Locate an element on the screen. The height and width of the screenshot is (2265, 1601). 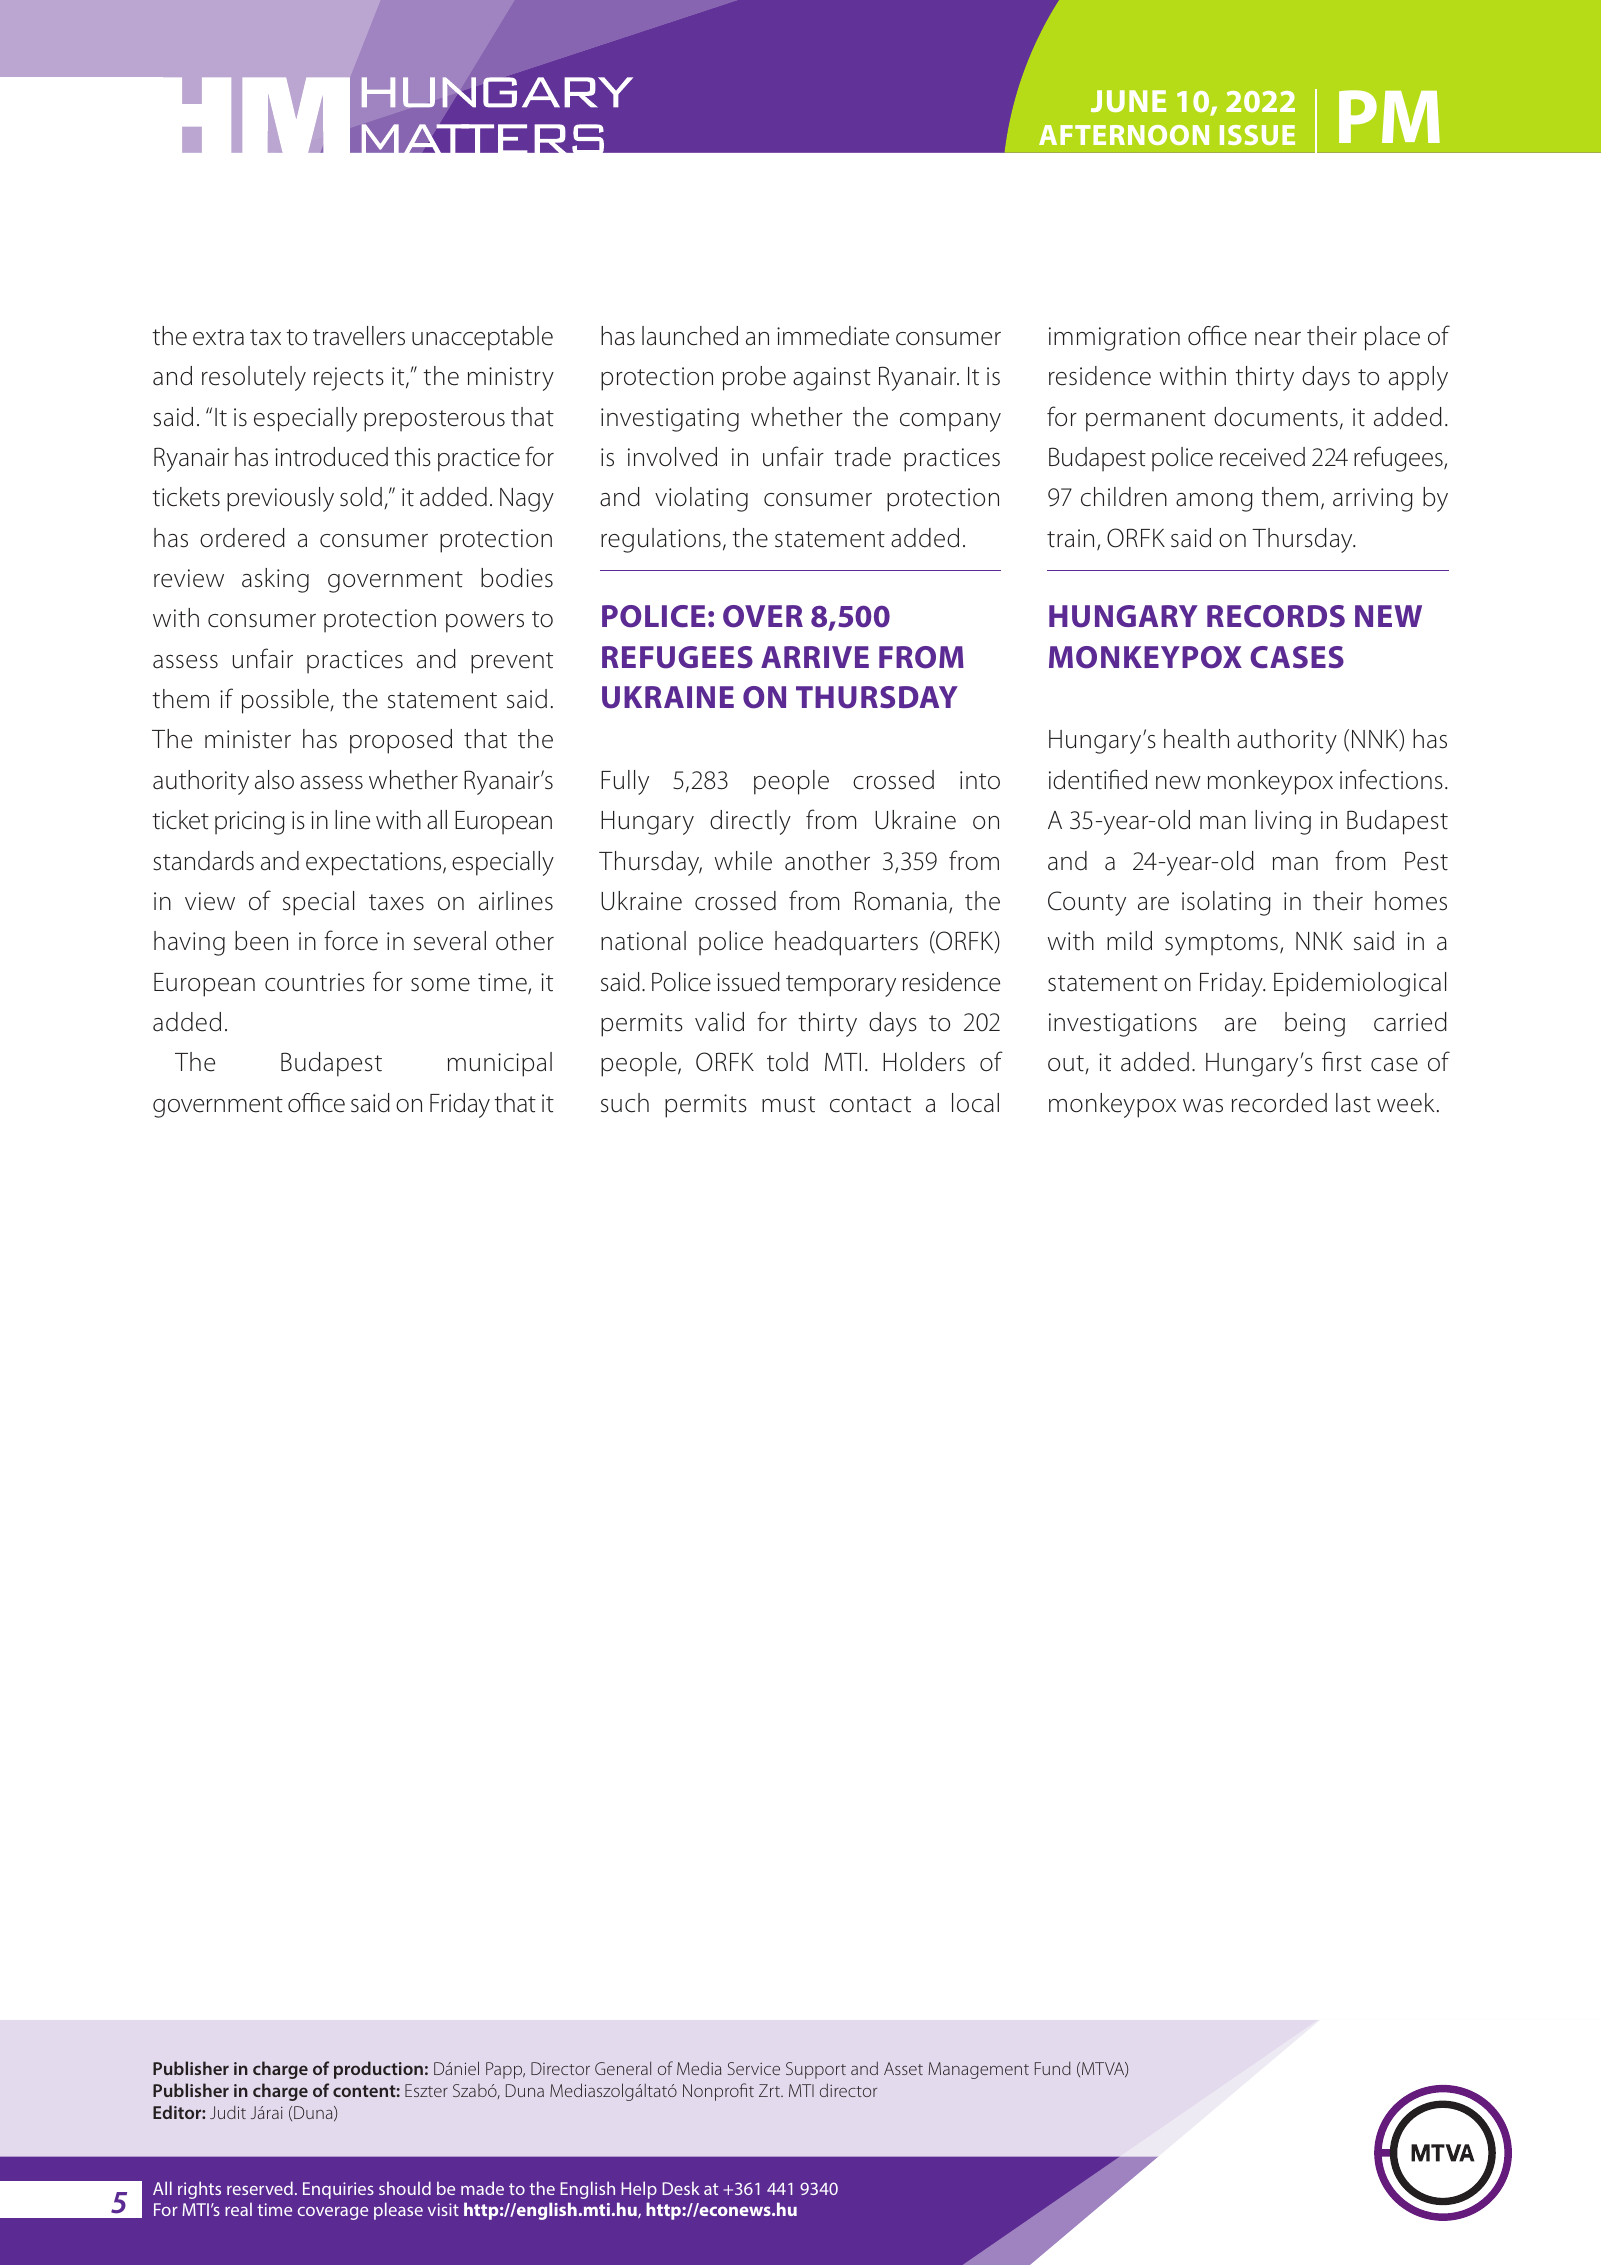
possible is located at coordinates (286, 701).
